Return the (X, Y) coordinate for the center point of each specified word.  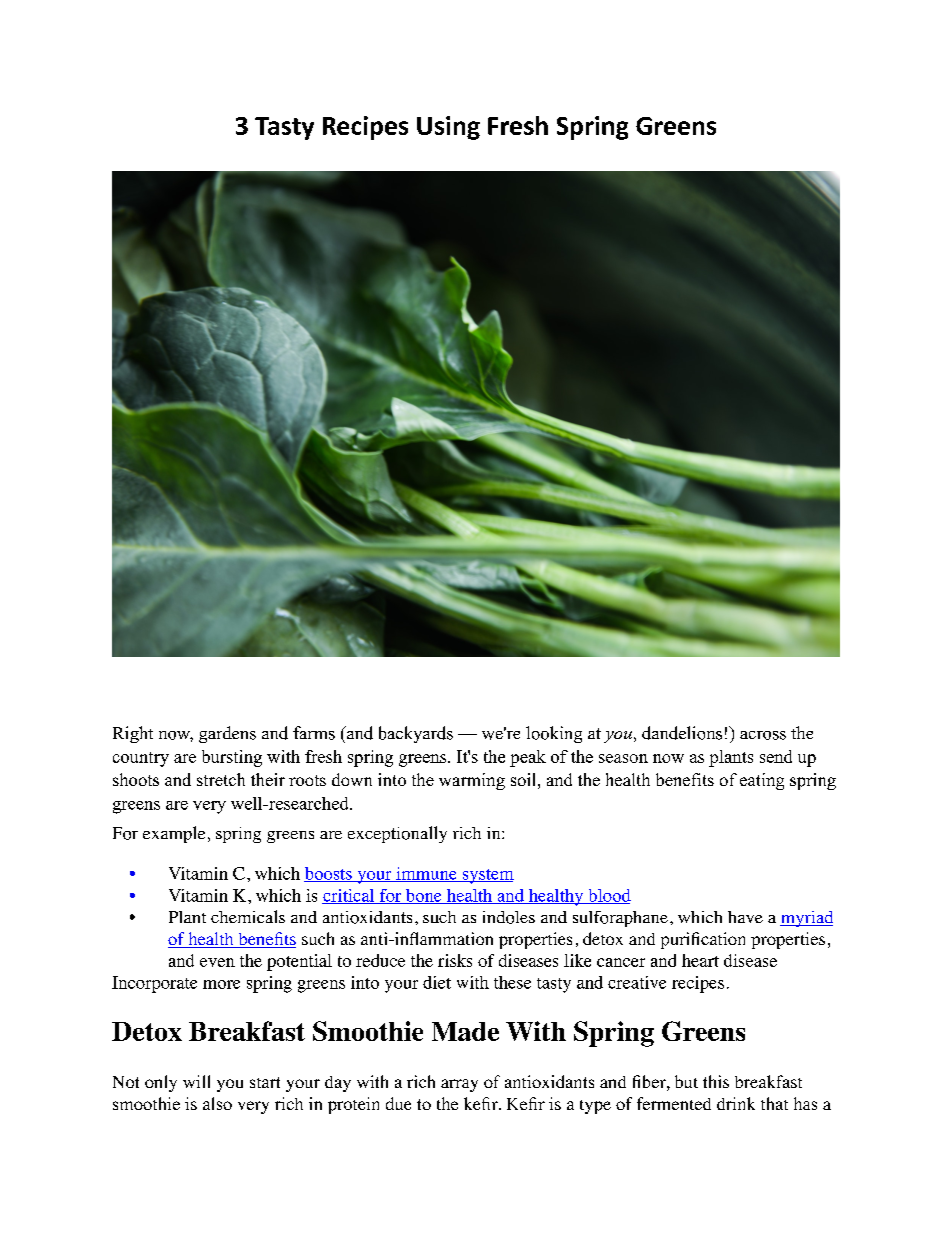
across (763, 735)
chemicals (248, 916)
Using (448, 128)
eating (762, 781)
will (196, 1081)
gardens (227, 734)
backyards (416, 734)
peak (528, 758)
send (776, 756)
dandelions (682, 733)
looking (554, 734)
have (745, 917)
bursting (232, 758)
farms (314, 733)
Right (133, 734)
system (487, 876)
